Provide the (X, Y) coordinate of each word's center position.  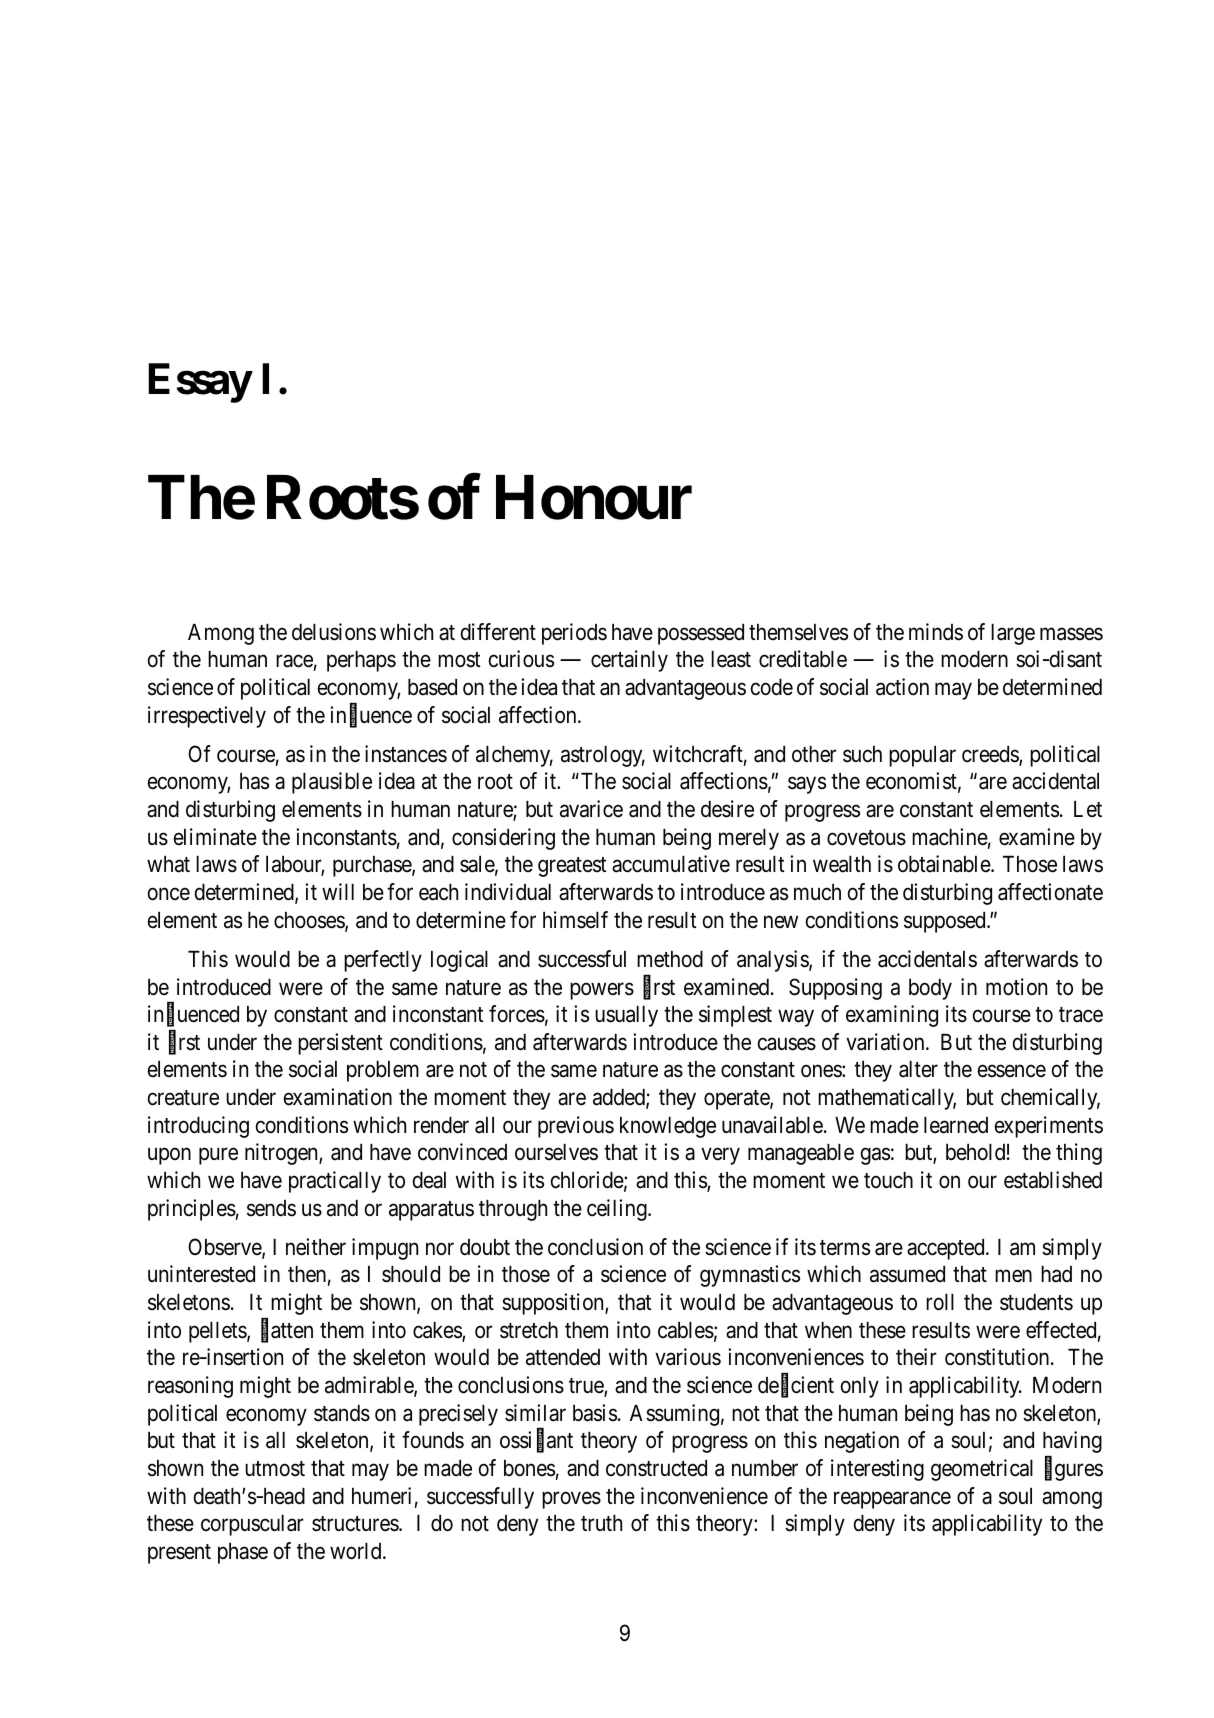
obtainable (945, 864)
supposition (554, 1304)
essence (1012, 1071)
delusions (334, 632)
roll (940, 1302)
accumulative (671, 864)
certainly (629, 661)
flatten (287, 1331)
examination (338, 1097)
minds (936, 632)
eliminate (215, 837)
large (1013, 634)
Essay (200, 383)
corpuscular (252, 1525)
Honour (594, 498)
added (620, 1098)
